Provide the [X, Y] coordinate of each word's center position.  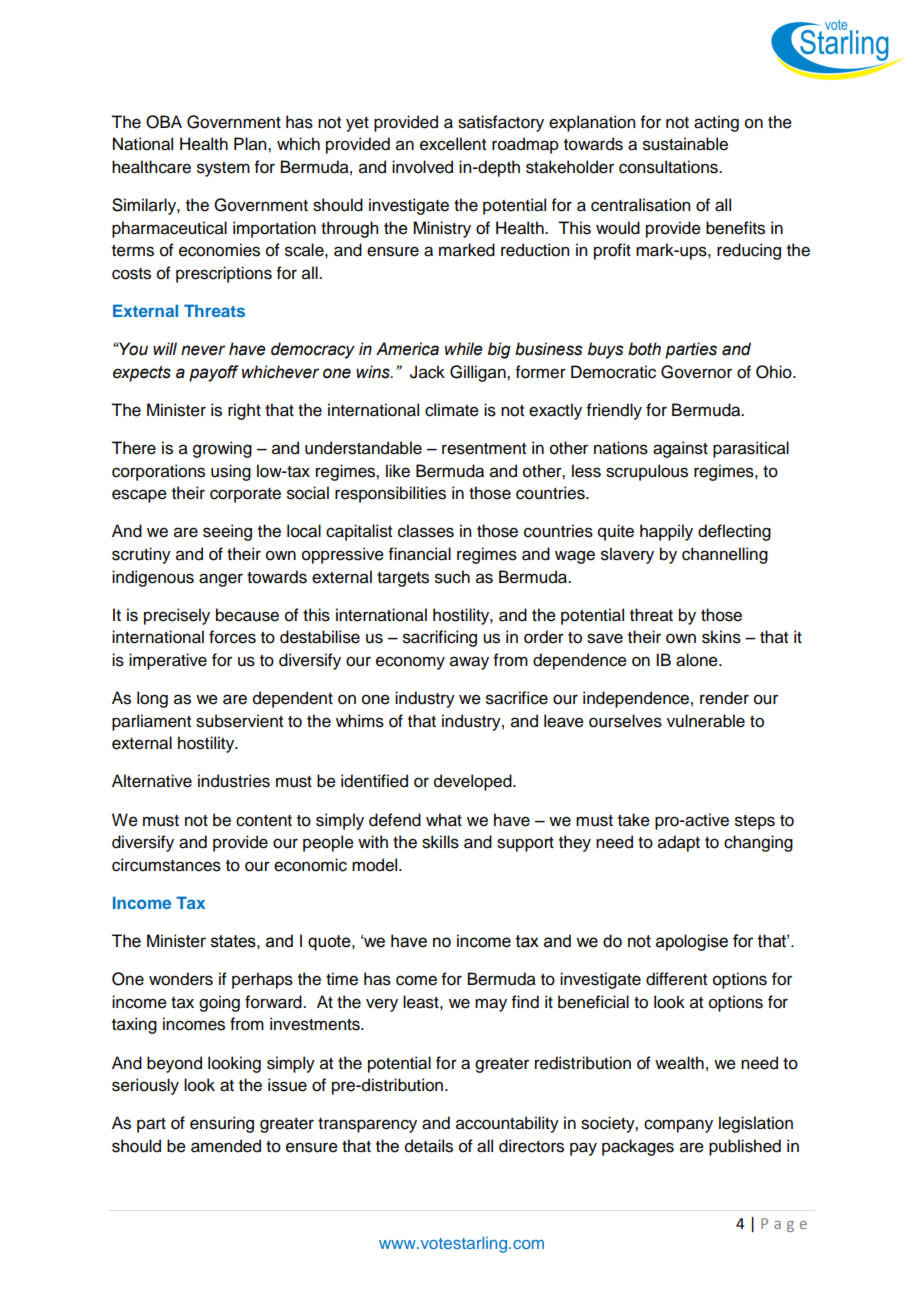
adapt [679, 843]
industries [234, 781]
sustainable [685, 144]
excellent [453, 144]
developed [474, 782]
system [223, 169]
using [231, 472]
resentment [484, 449]
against [680, 449]
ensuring [222, 1124]
